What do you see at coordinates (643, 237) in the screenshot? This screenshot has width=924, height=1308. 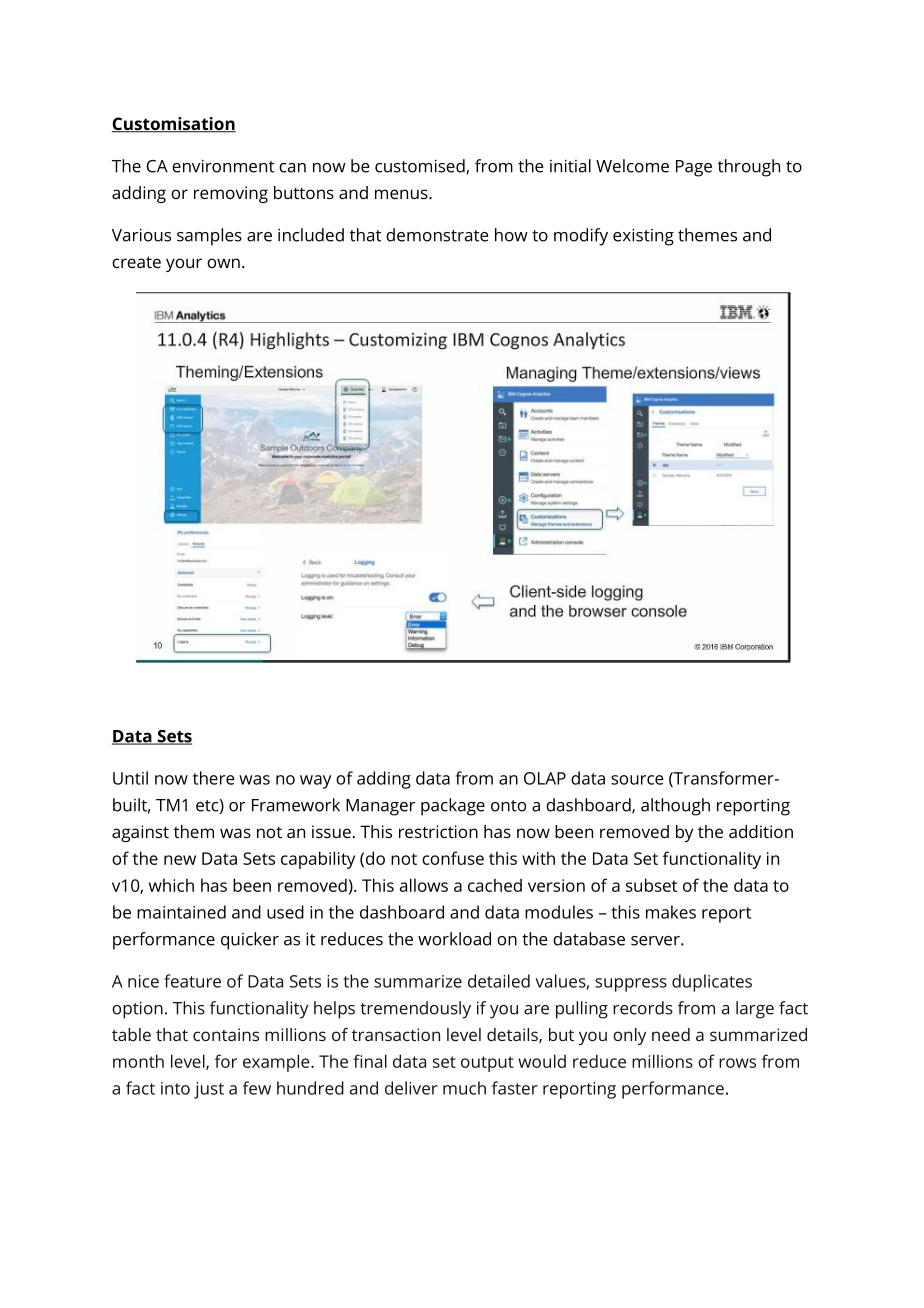 I see `existing` at bounding box center [643, 237].
